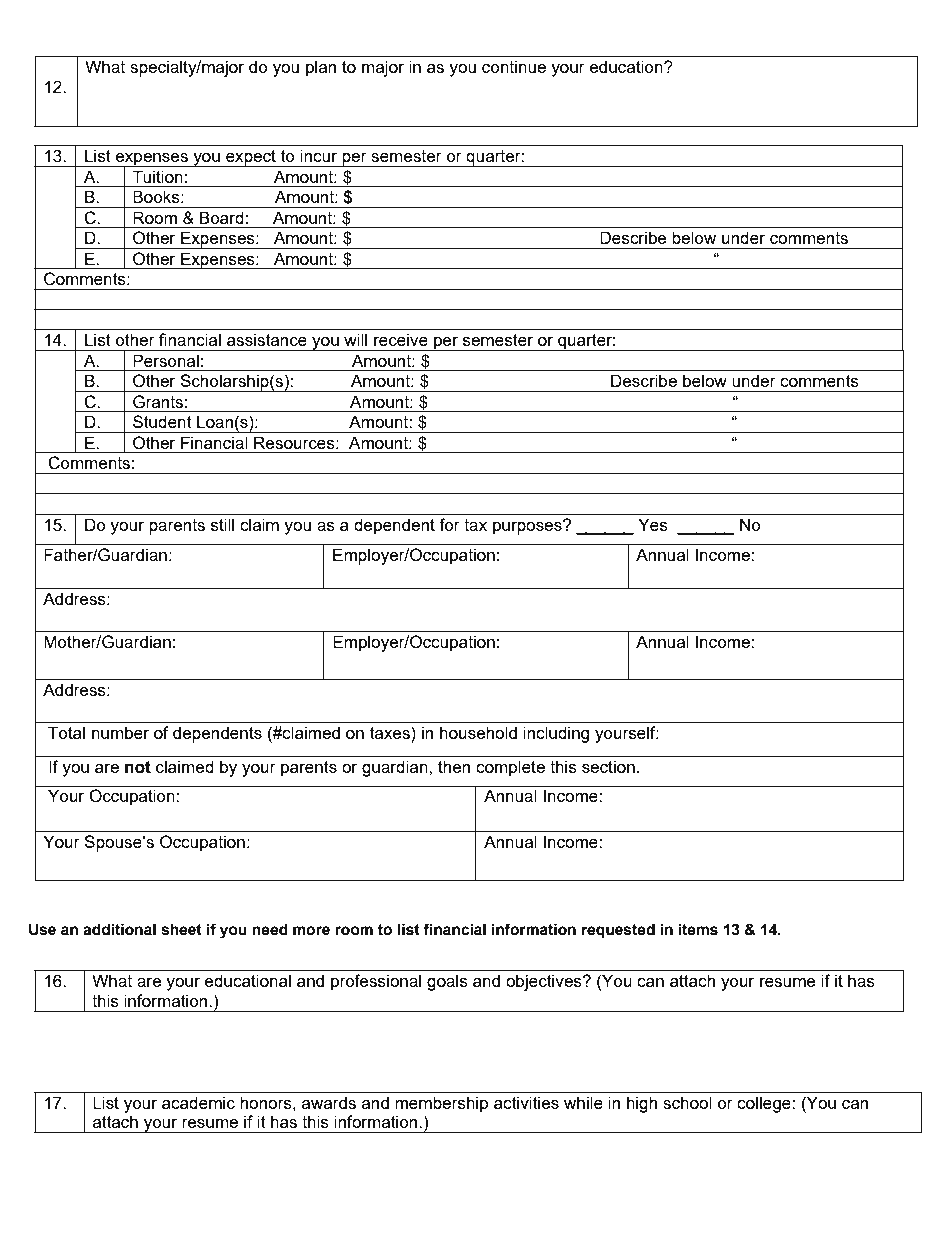 This screenshot has height=1233, width=952. What do you see at coordinates (653, 524) in the screenshot?
I see `Yes` at bounding box center [653, 524].
